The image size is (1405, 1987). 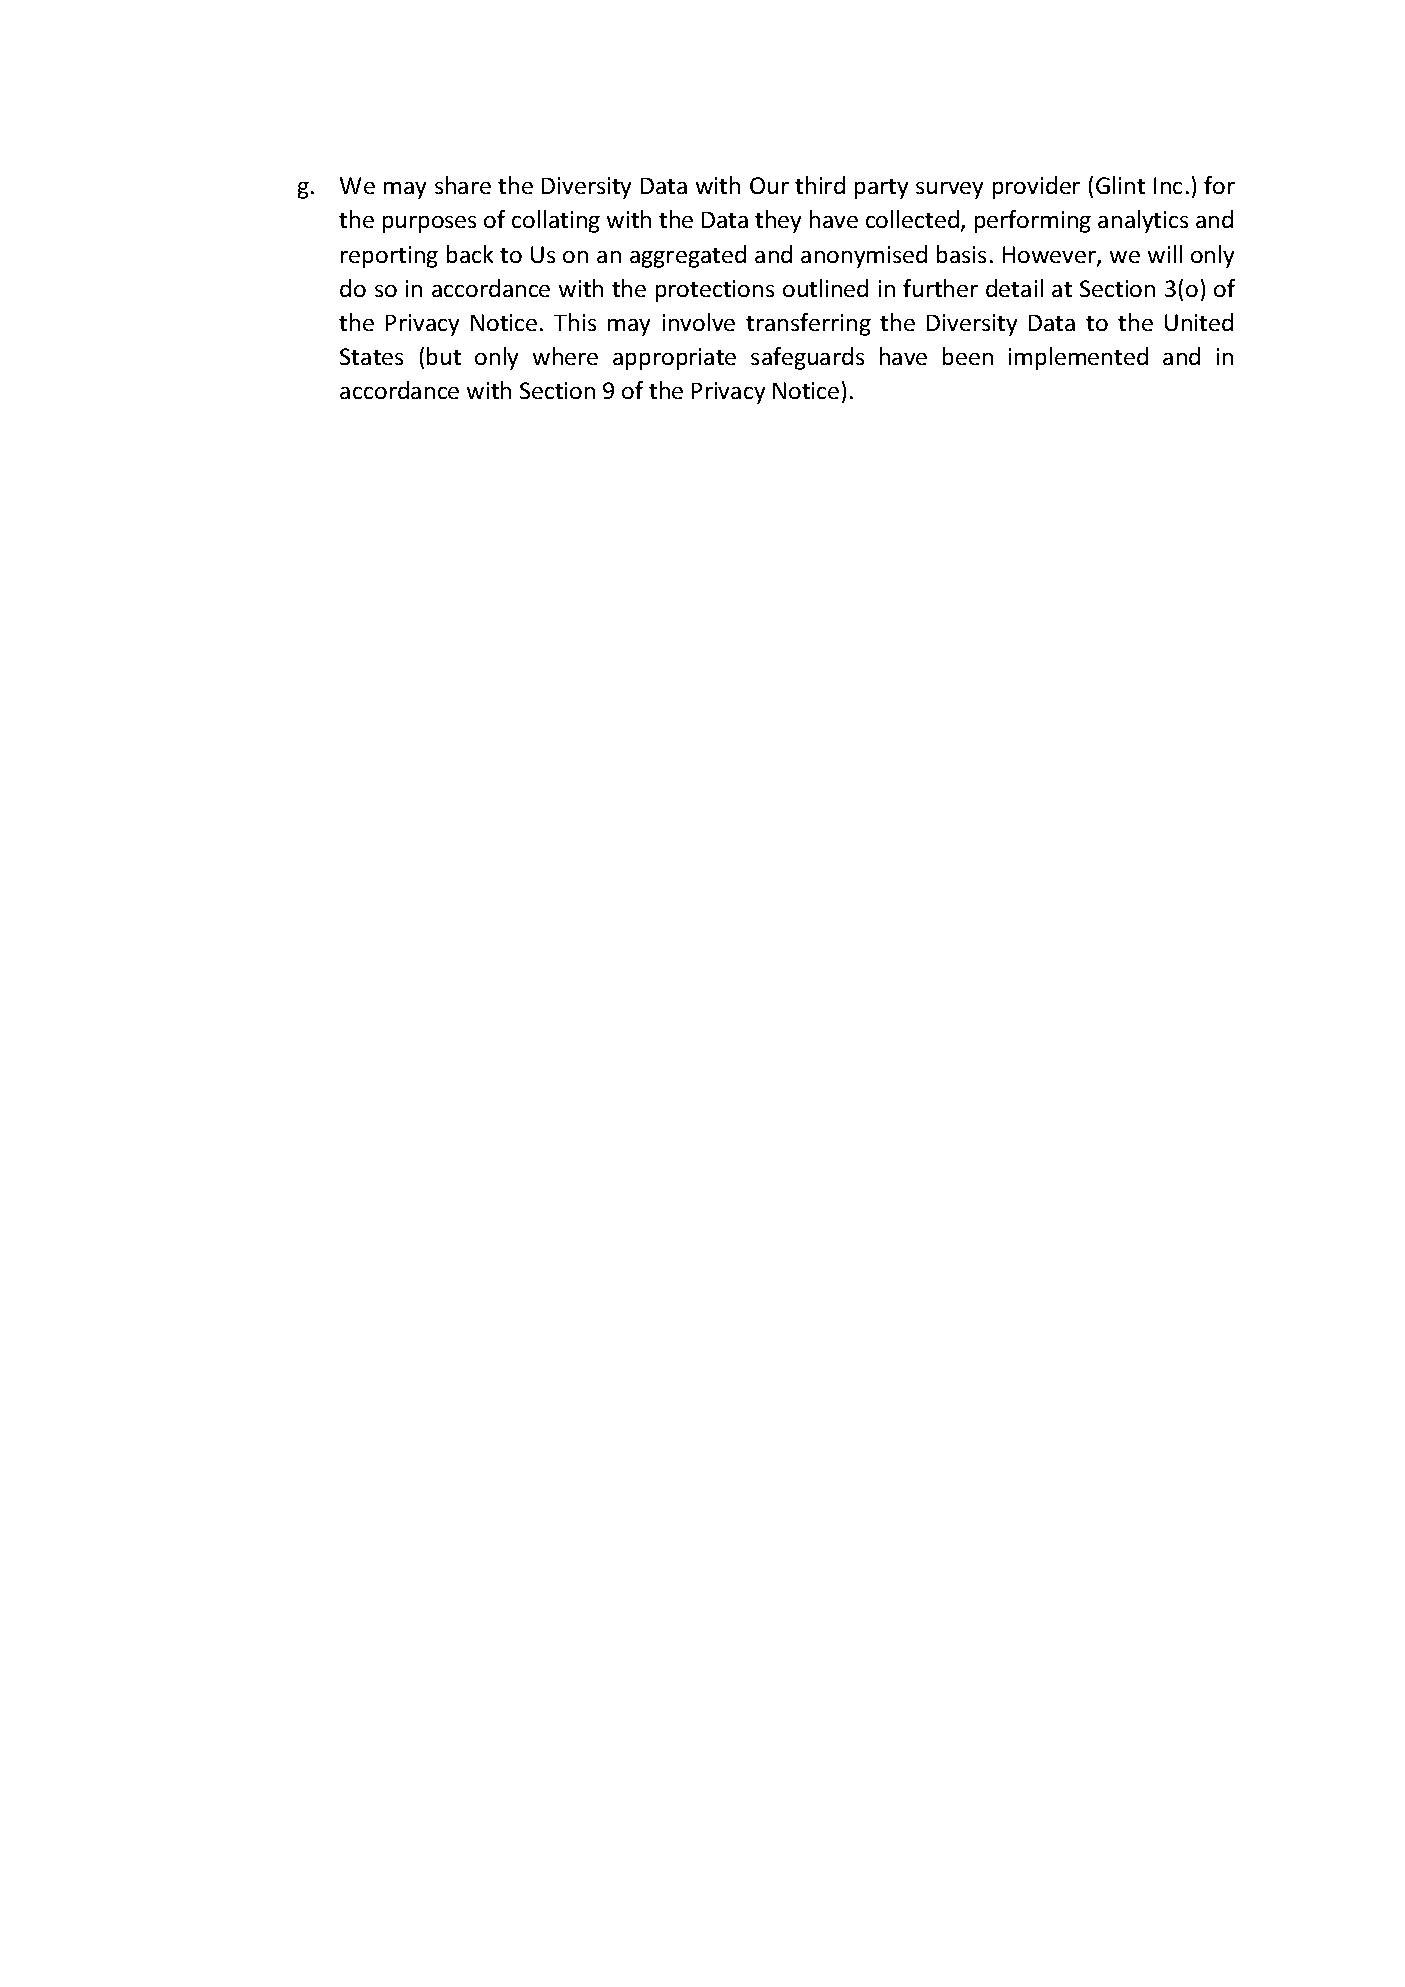 I want to click on detail, so click(x=1014, y=288).
